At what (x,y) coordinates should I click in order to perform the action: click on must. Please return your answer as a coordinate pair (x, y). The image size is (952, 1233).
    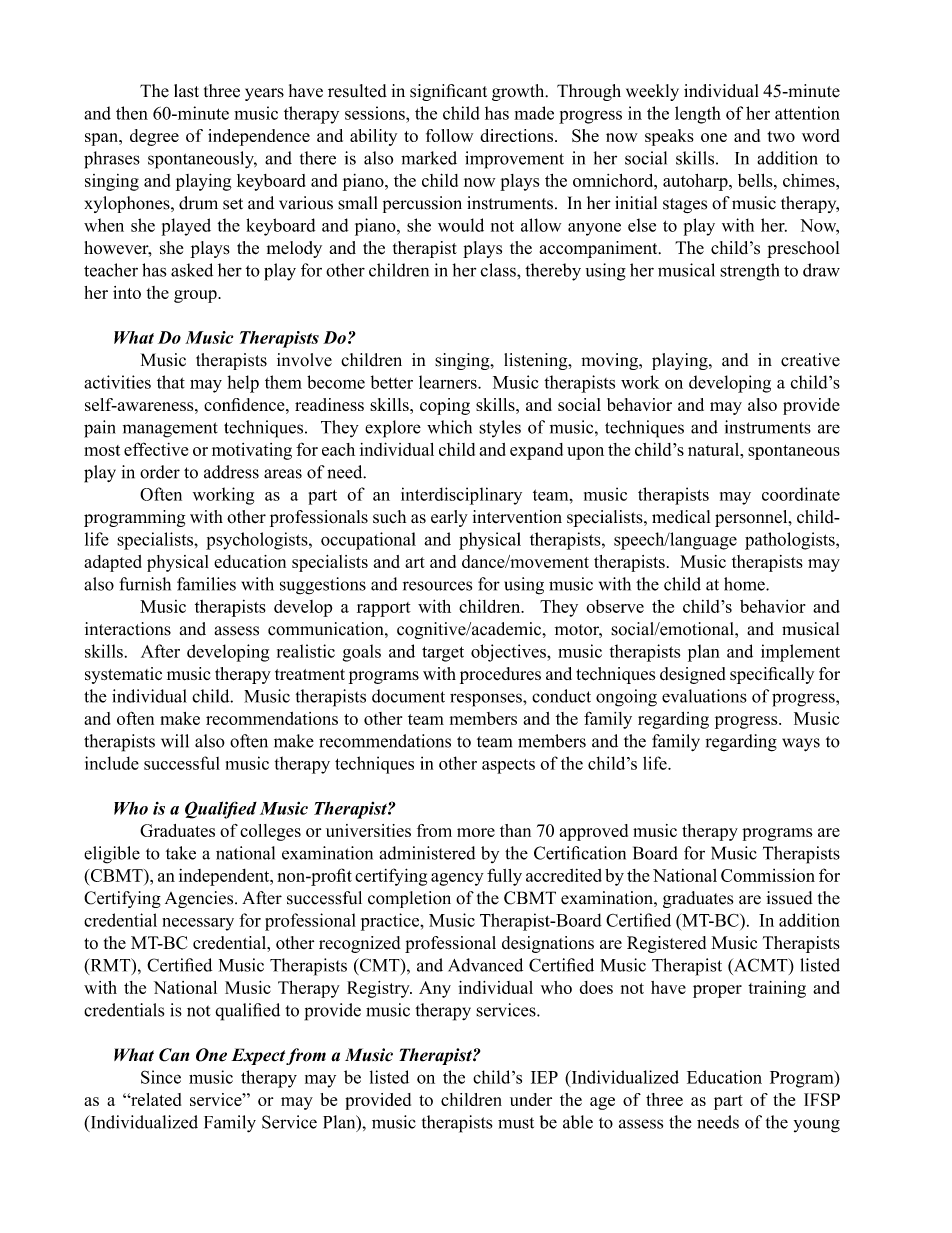
    Looking at the image, I should click on (516, 1123).
